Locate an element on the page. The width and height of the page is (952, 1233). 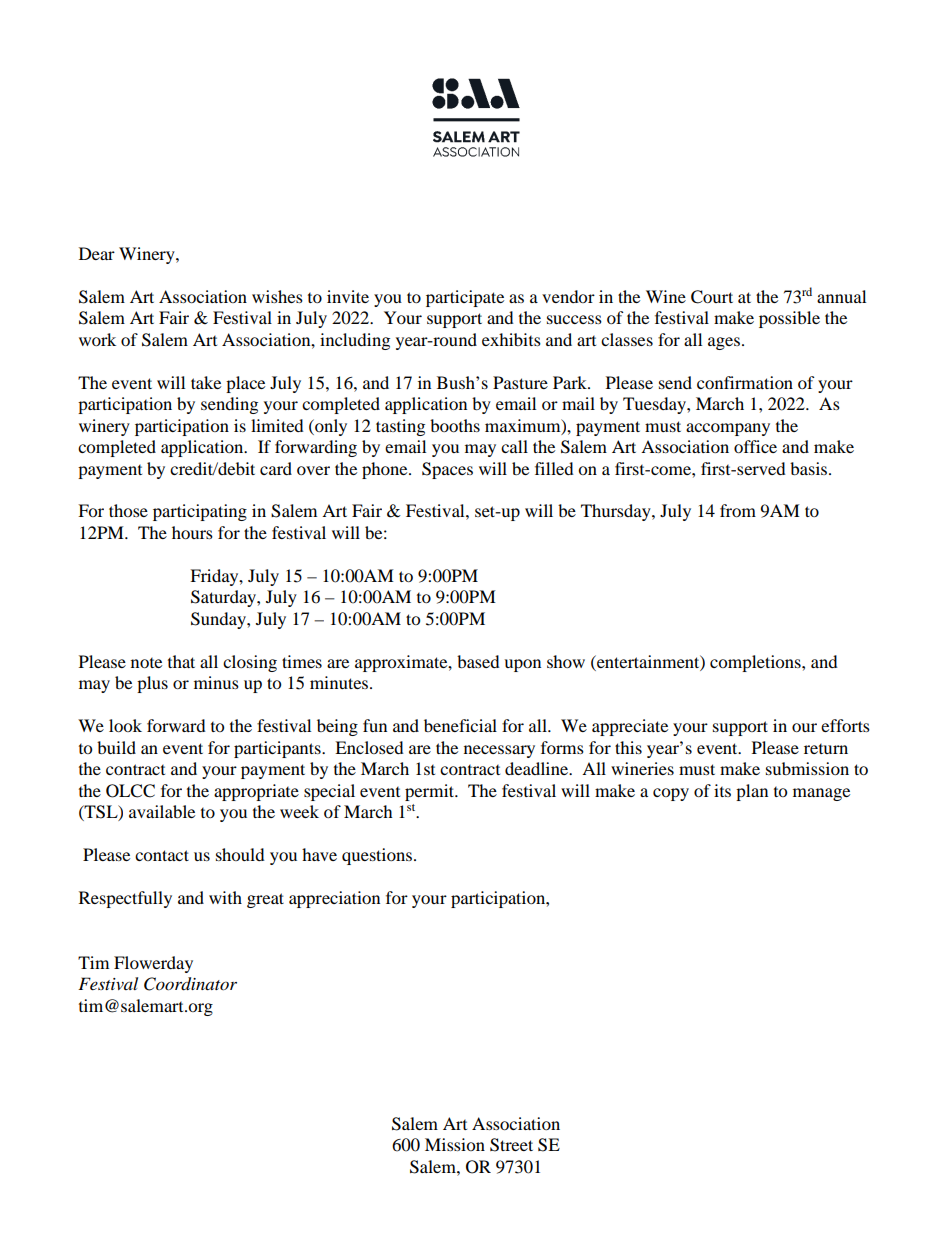
wishes is located at coordinates (277, 296).
